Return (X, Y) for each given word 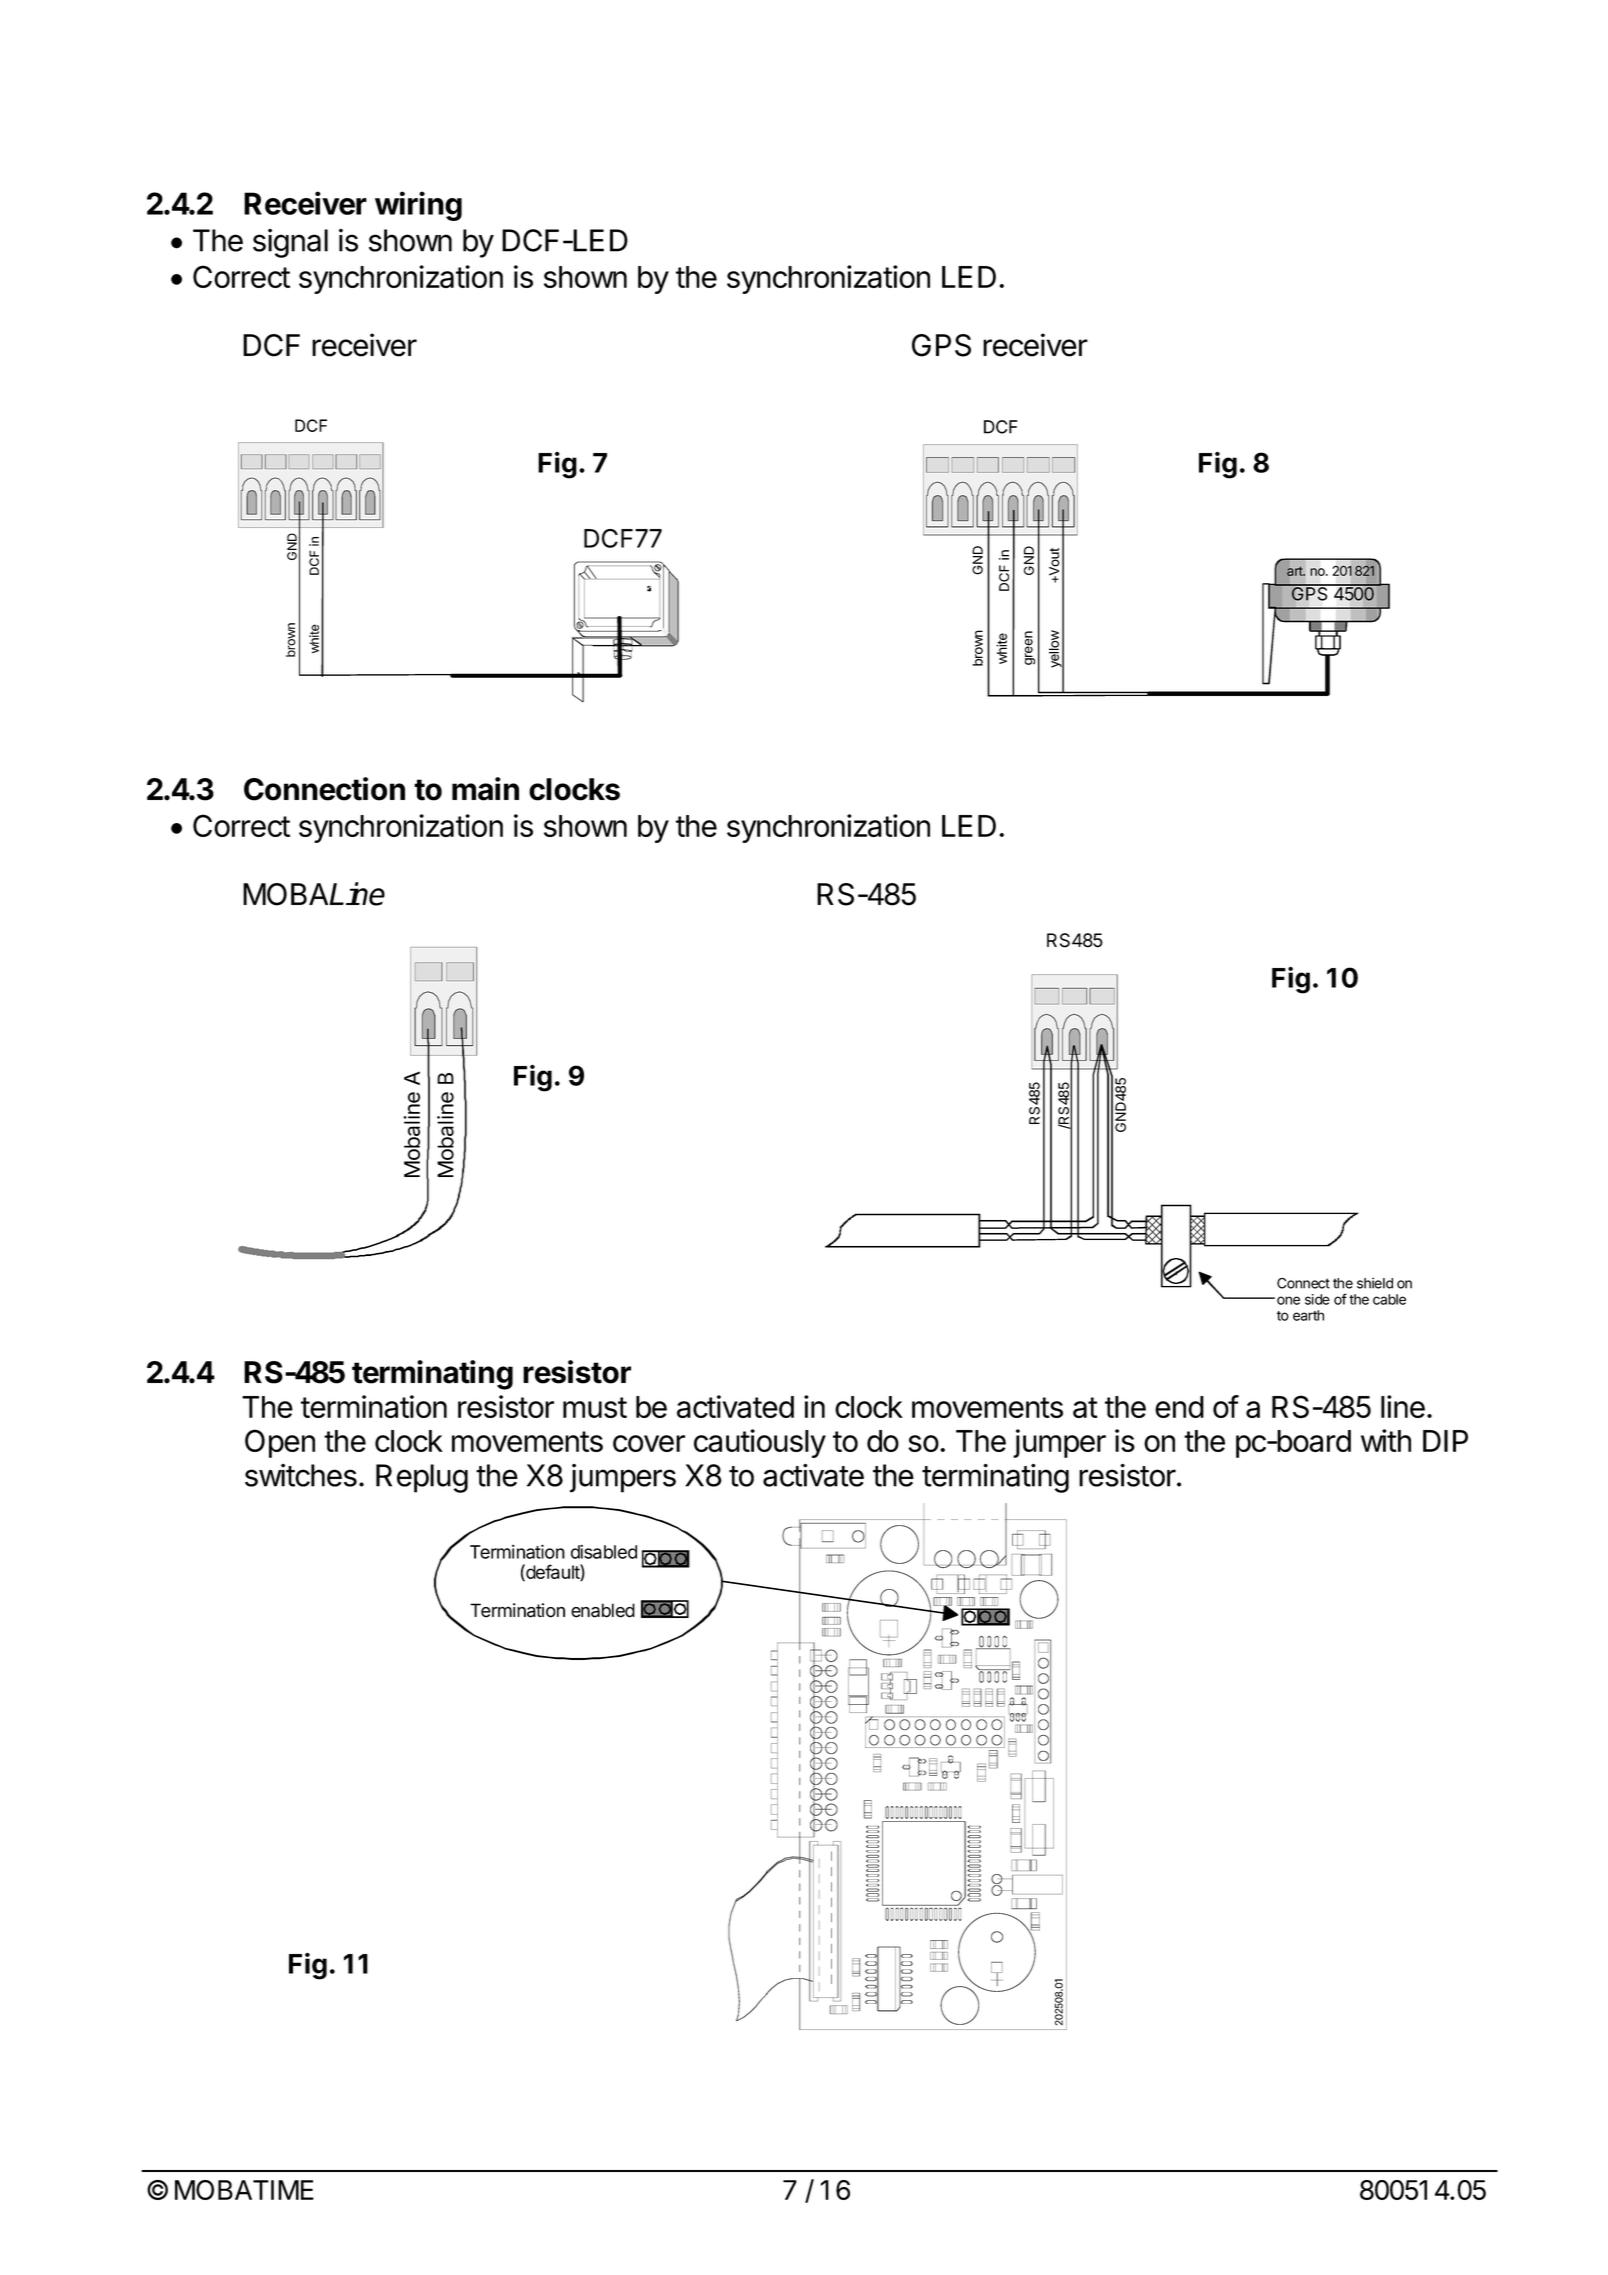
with (1386, 1440)
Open (280, 1443)
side (1317, 1299)
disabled (604, 1551)
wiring (418, 206)
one (1288, 1300)
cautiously (760, 1443)
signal (290, 243)
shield (1375, 1283)
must (595, 1407)
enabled (603, 1610)
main (485, 789)
